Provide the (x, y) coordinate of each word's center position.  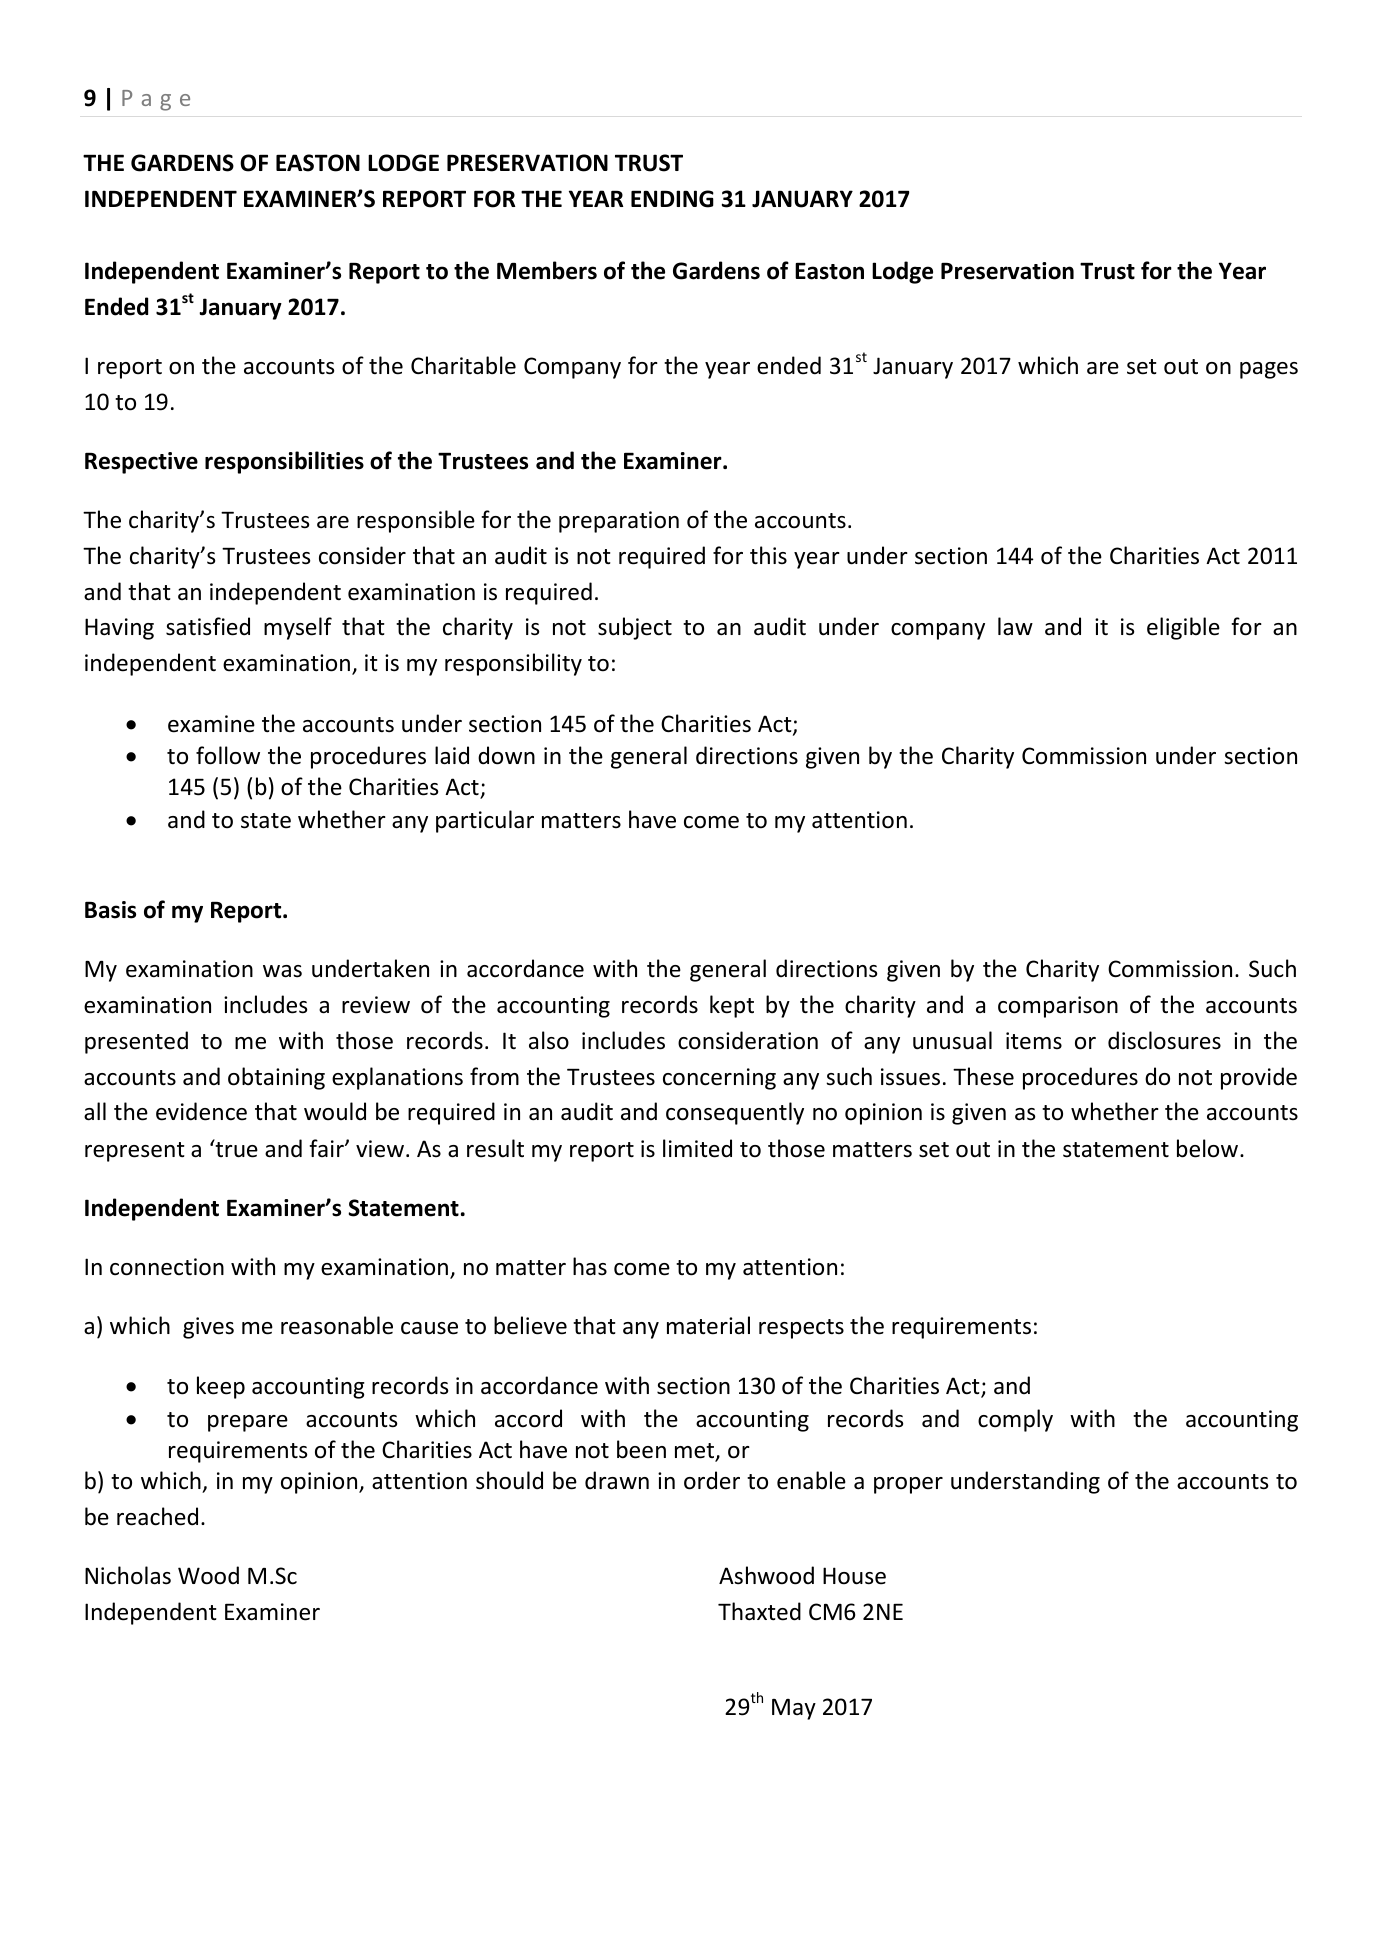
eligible (1183, 628)
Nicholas (128, 1575)
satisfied (208, 626)
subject (635, 628)
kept (732, 1006)
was (282, 971)
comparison (1058, 1007)
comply (1015, 1420)
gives (208, 1328)
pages (1269, 370)
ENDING (672, 199)
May (794, 1709)
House (854, 1576)
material (708, 1325)
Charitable (463, 365)
